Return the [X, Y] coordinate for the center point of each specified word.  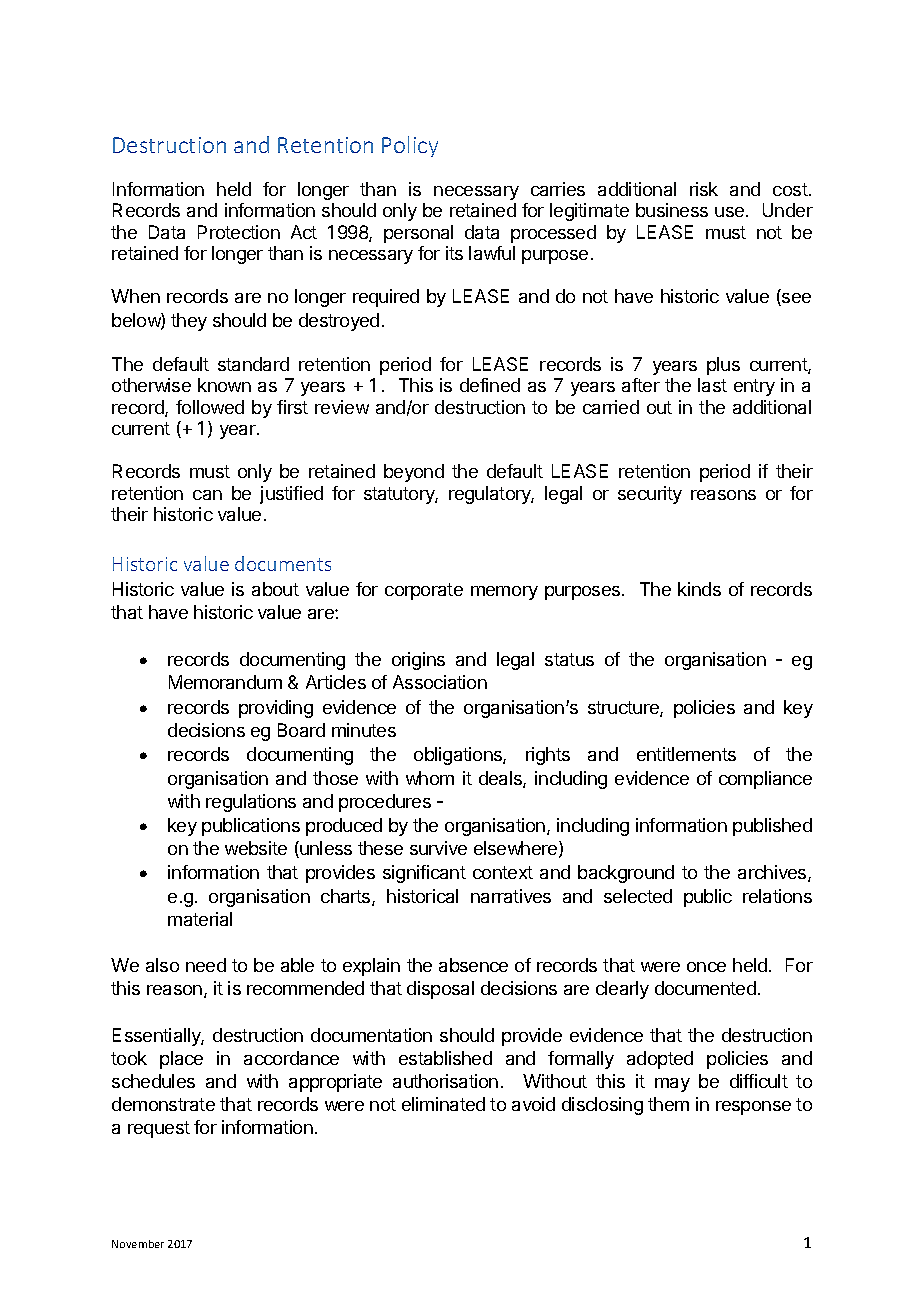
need [206, 965]
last [712, 385]
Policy [410, 146]
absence [473, 965]
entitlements [686, 754]
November [138, 1244]
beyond [414, 473]
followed [210, 407]
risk [704, 189]
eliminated [443, 1104]
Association [440, 682]
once [706, 967]
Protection [239, 232]
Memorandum [225, 682]
